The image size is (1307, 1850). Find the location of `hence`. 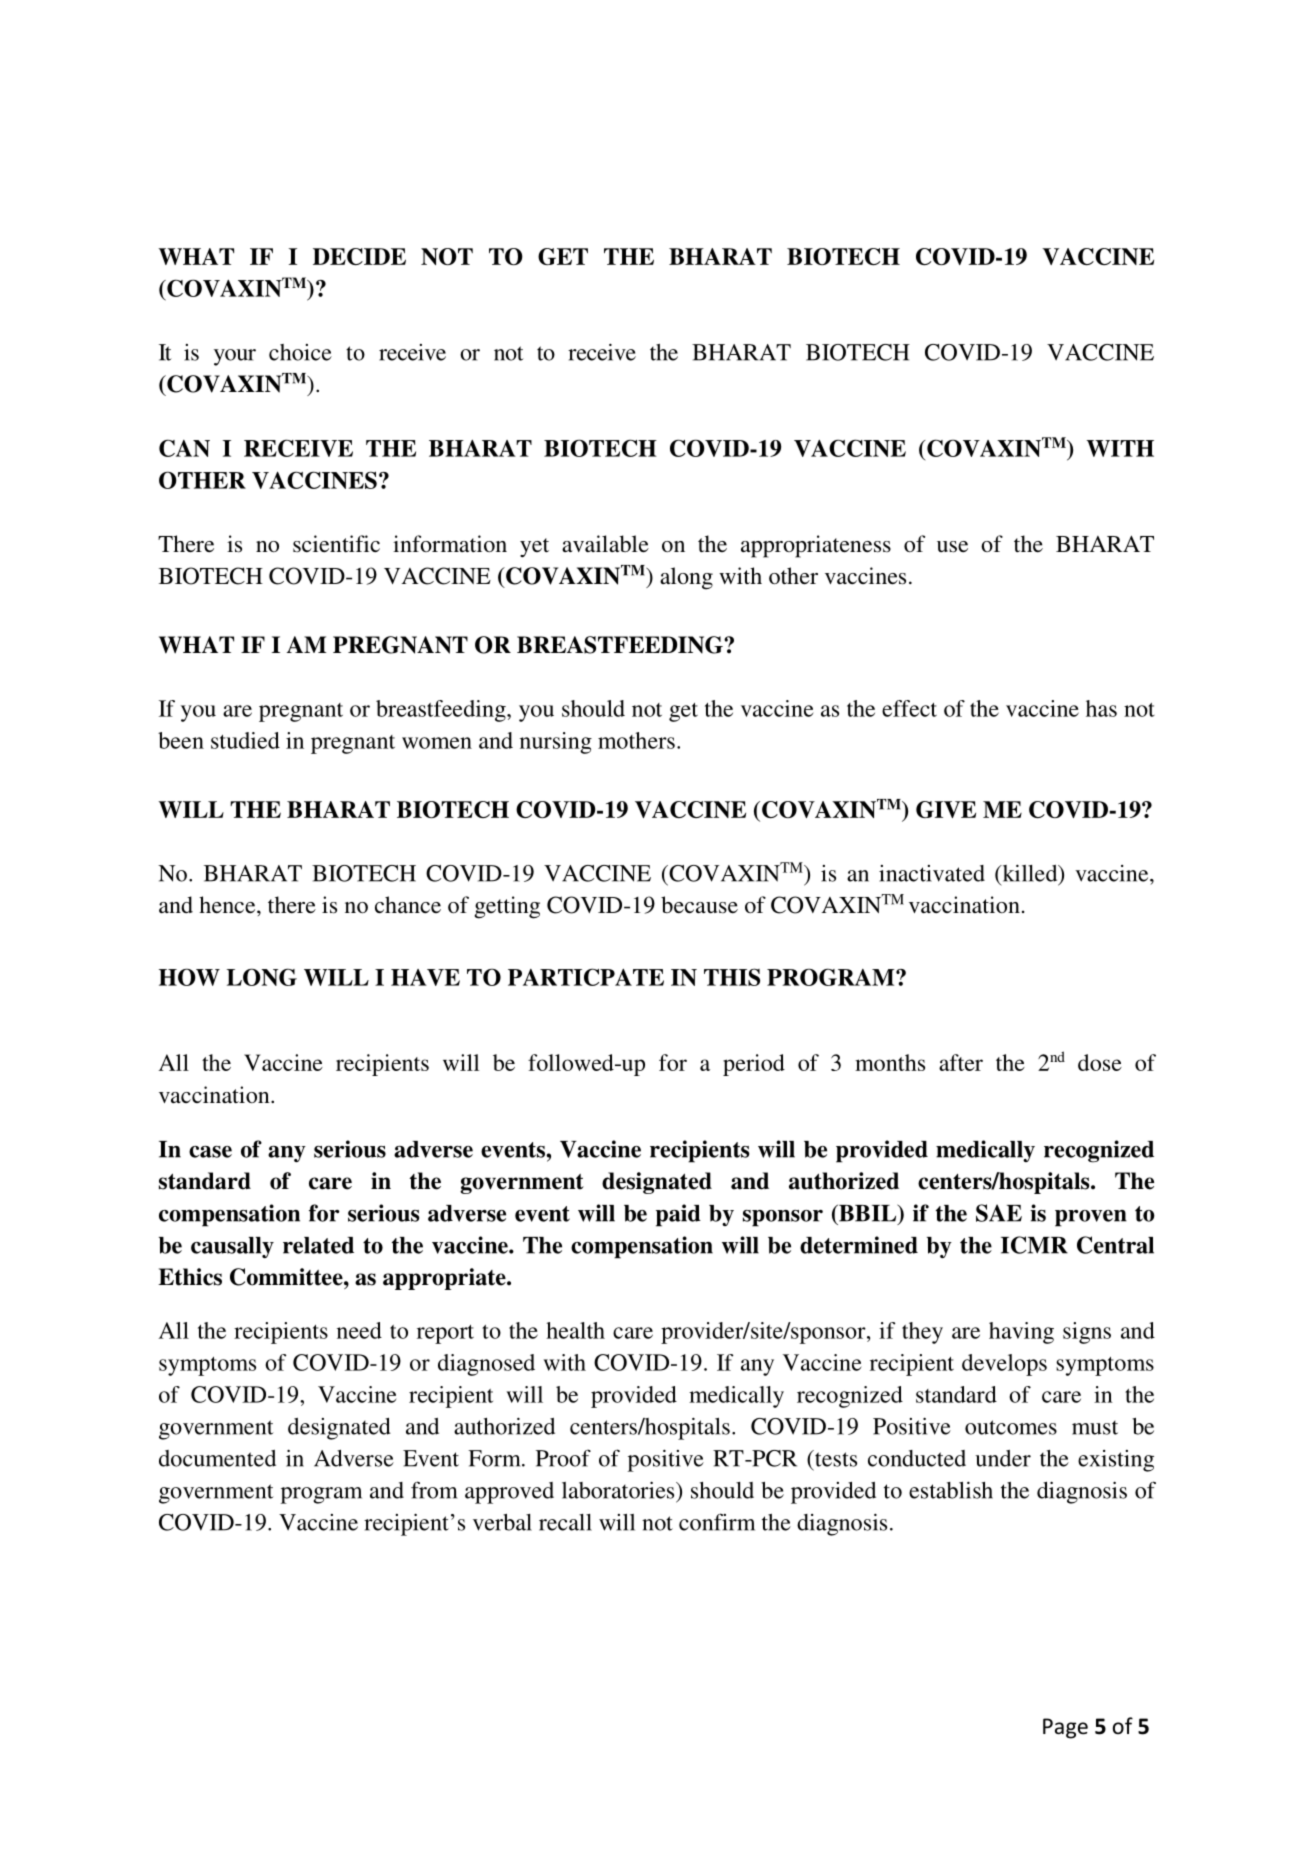

hence is located at coordinates (228, 905).
